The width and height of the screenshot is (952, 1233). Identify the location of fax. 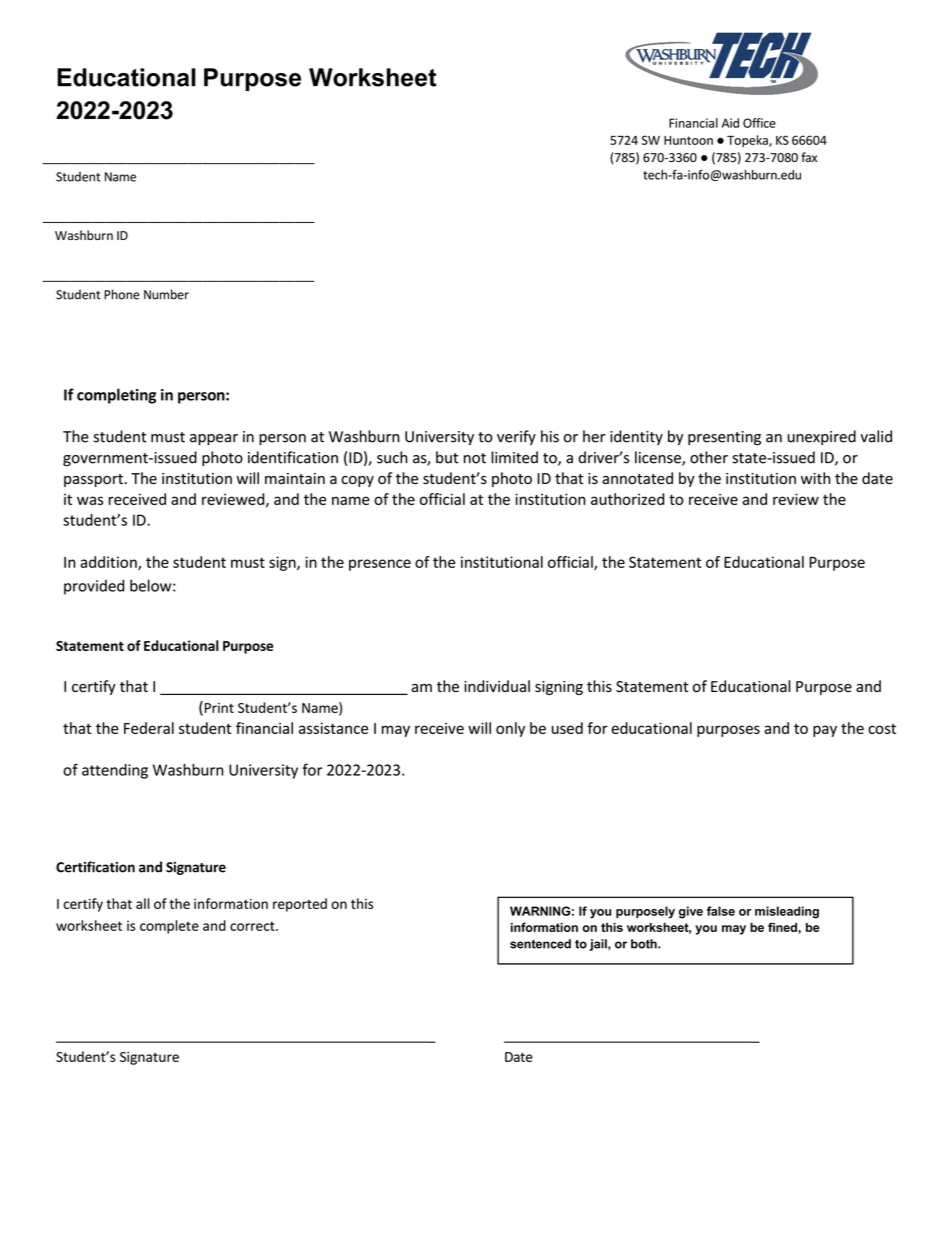
(809, 157).
